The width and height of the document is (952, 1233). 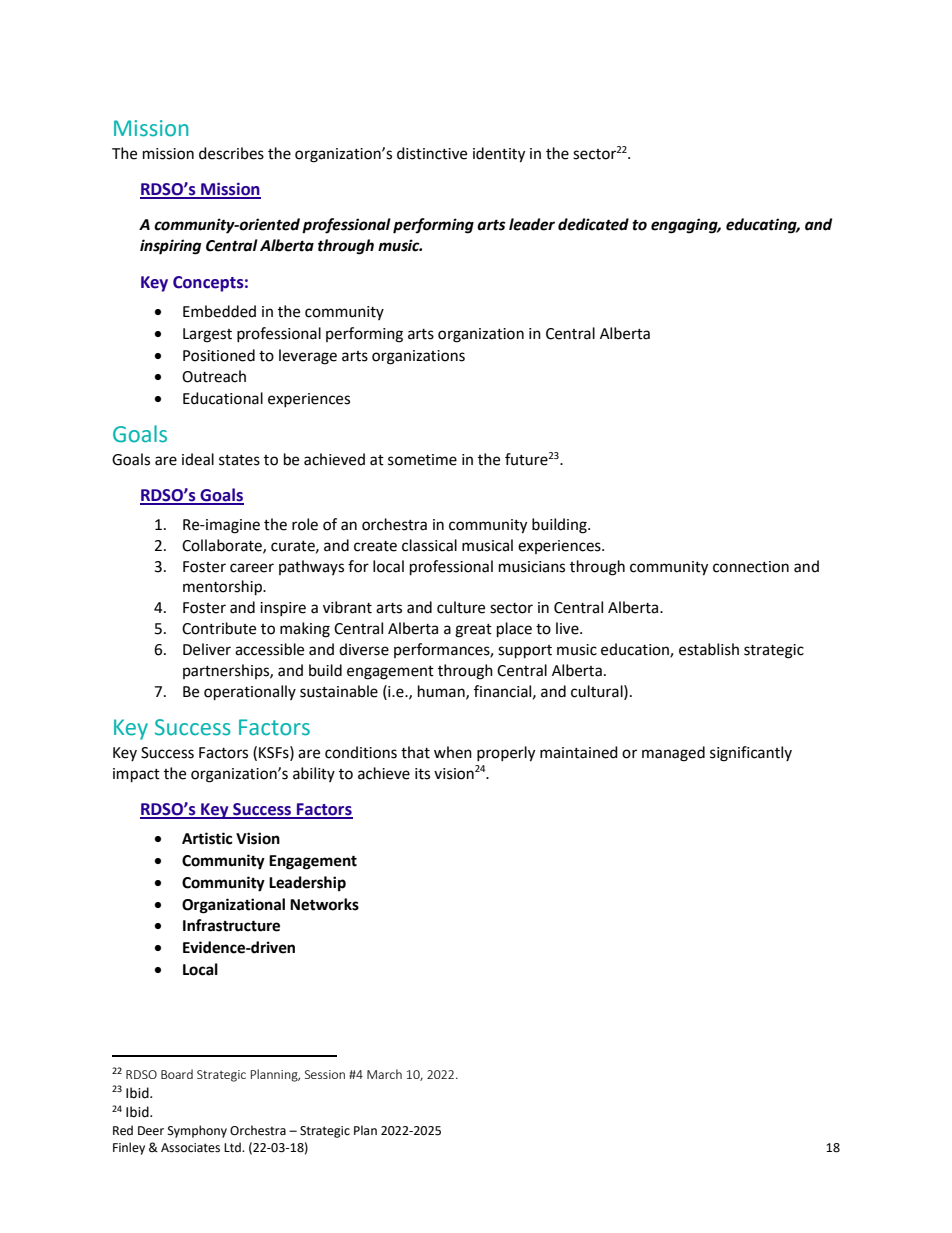 What do you see at coordinates (325, 1074) in the document?
I see `Session` at bounding box center [325, 1074].
